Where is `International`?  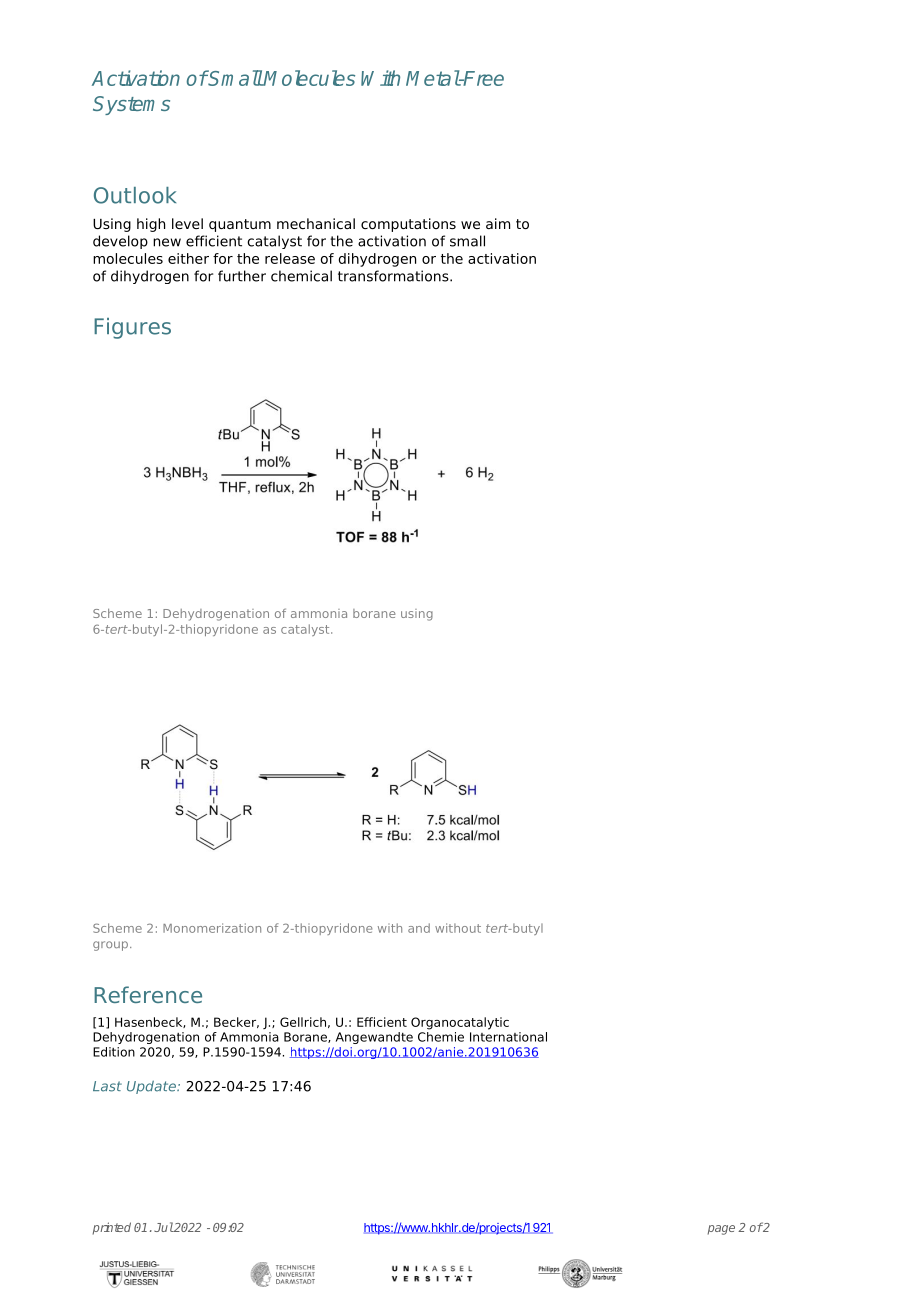
International is located at coordinates (508, 1037).
